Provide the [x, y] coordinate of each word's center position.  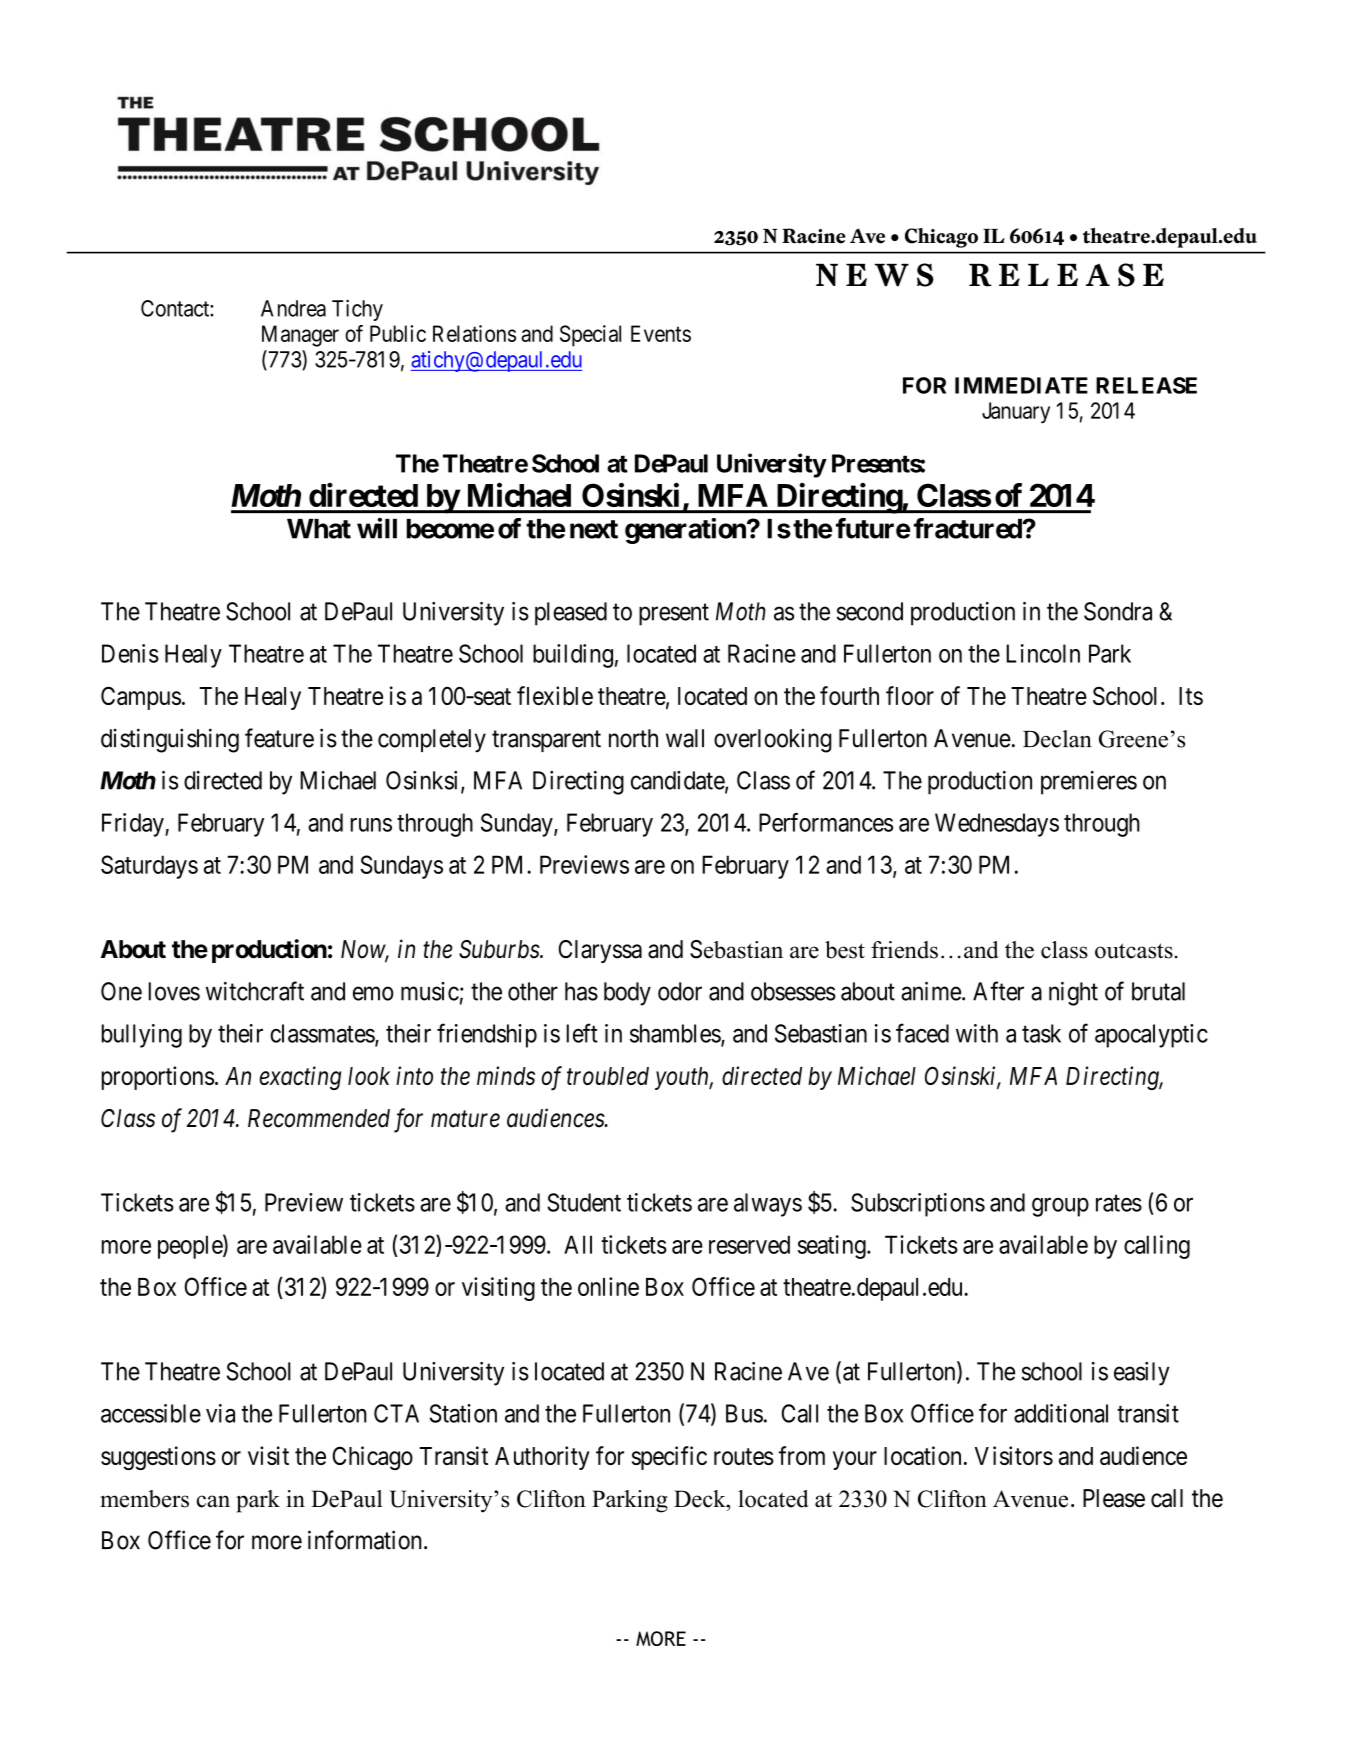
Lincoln [1043, 653]
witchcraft [255, 991]
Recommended [319, 1118]
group [1060, 1207]
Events [661, 333]
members [144, 1499]
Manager [300, 336]
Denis [130, 653]
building [573, 656]
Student [584, 1202]
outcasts [1134, 951]
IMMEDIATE [1021, 385]
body [627, 994]
